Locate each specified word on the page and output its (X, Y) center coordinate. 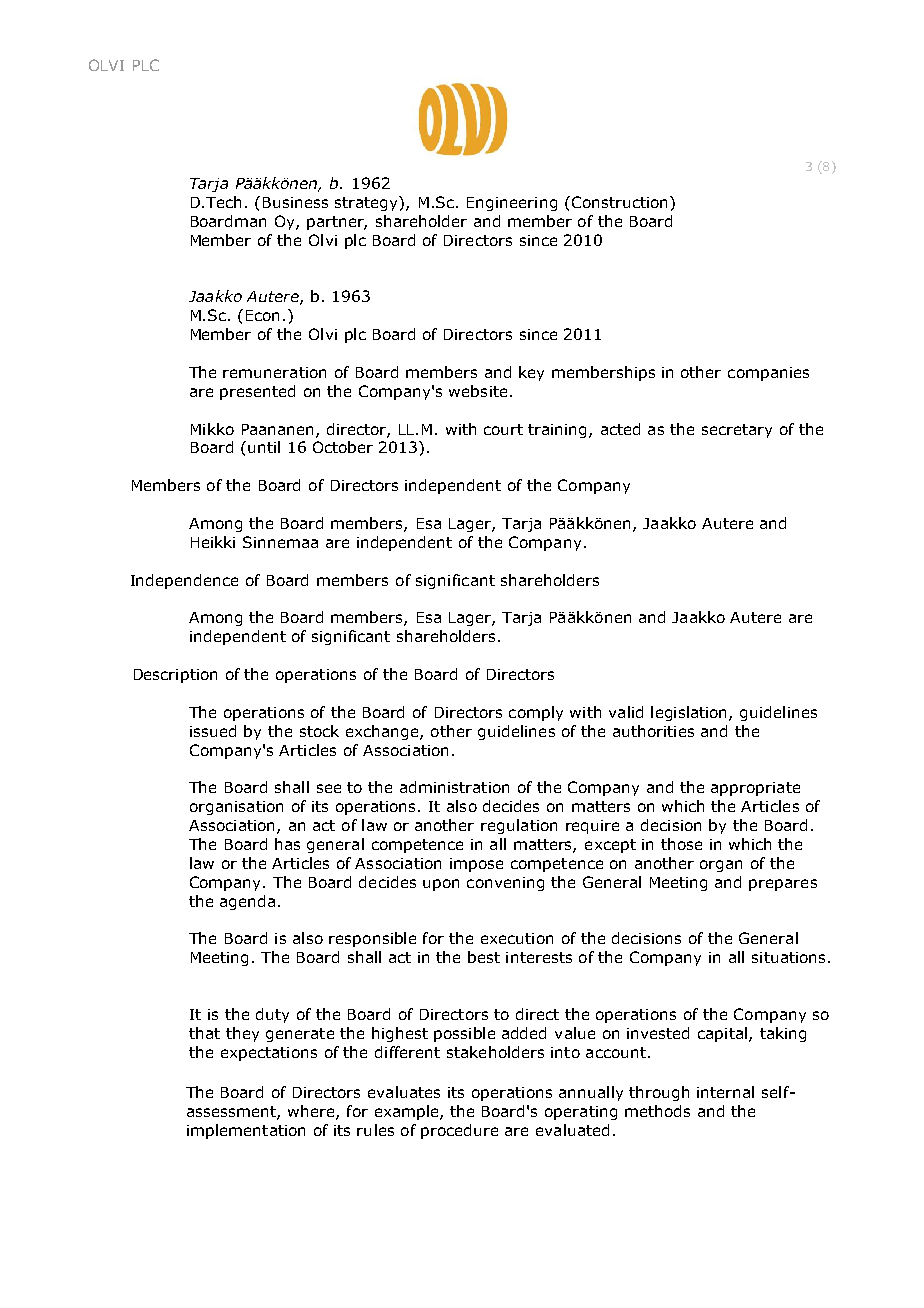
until (264, 447)
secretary (737, 431)
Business (295, 202)
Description (175, 676)
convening (505, 884)
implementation (246, 1131)
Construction (618, 202)
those (681, 844)
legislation (690, 713)
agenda (247, 902)
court (503, 429)
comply (536, 713)
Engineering (512, 204)
